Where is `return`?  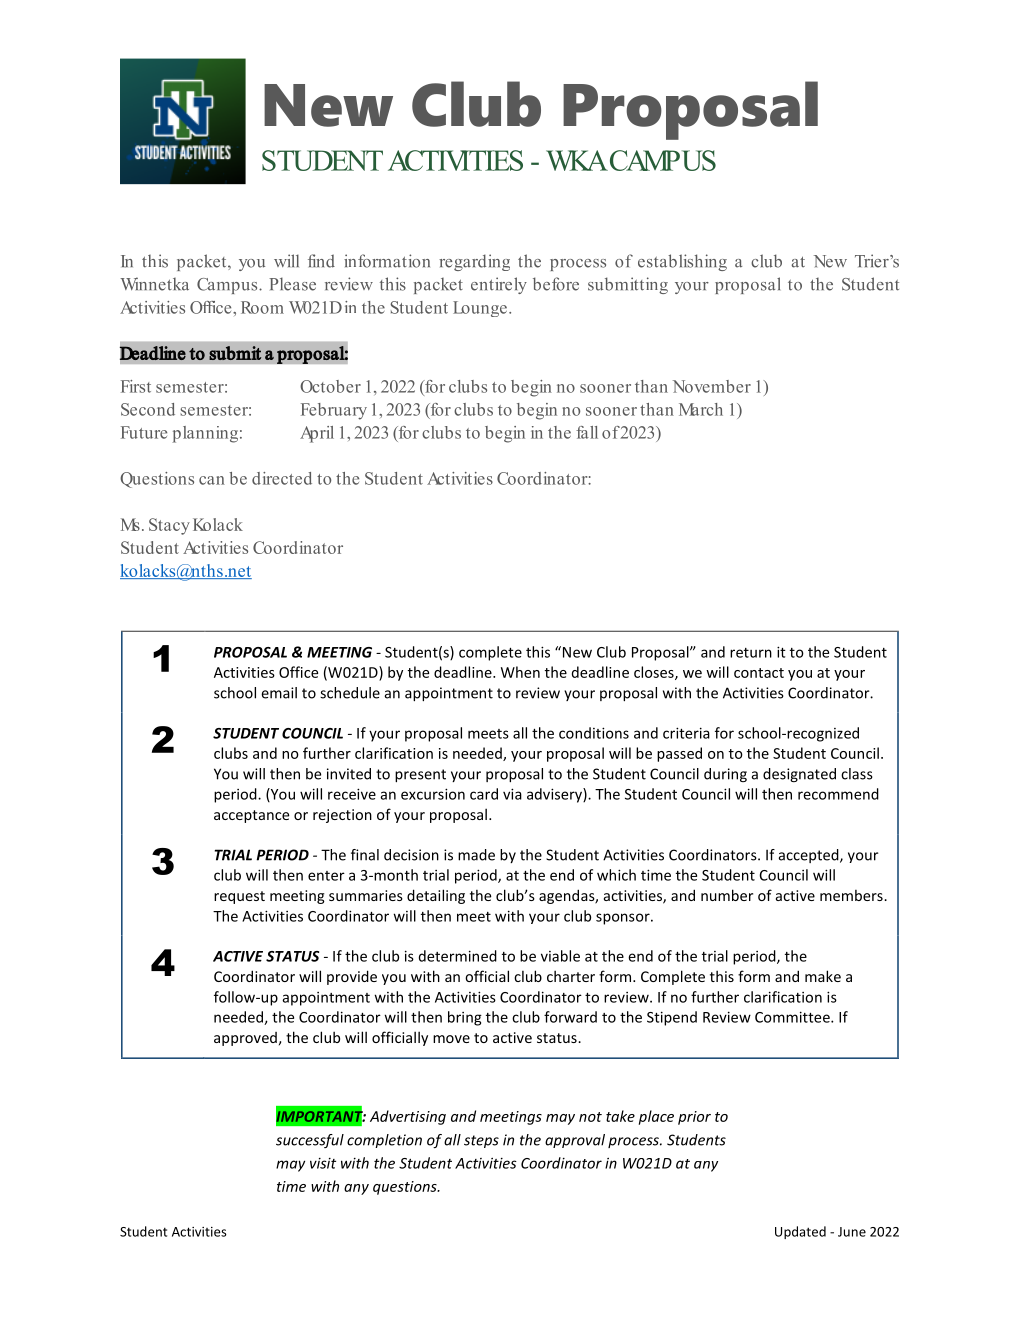 return is located at coordinates (751, 653).
